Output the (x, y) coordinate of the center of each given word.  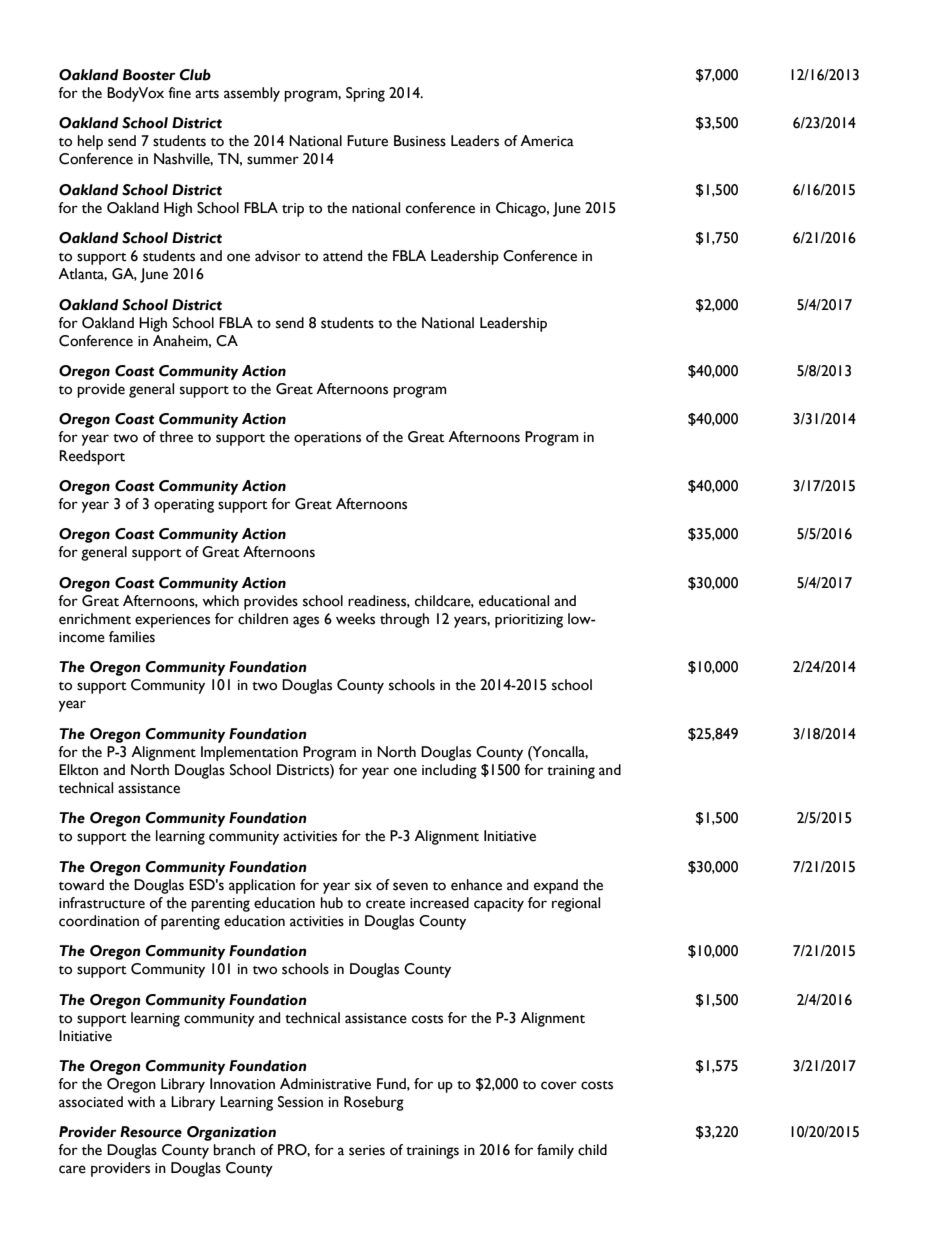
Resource (151, 1132)
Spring (365, 94)
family (555, 1151)
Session (300, 1102)
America (547, 141)
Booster (149, 75)
